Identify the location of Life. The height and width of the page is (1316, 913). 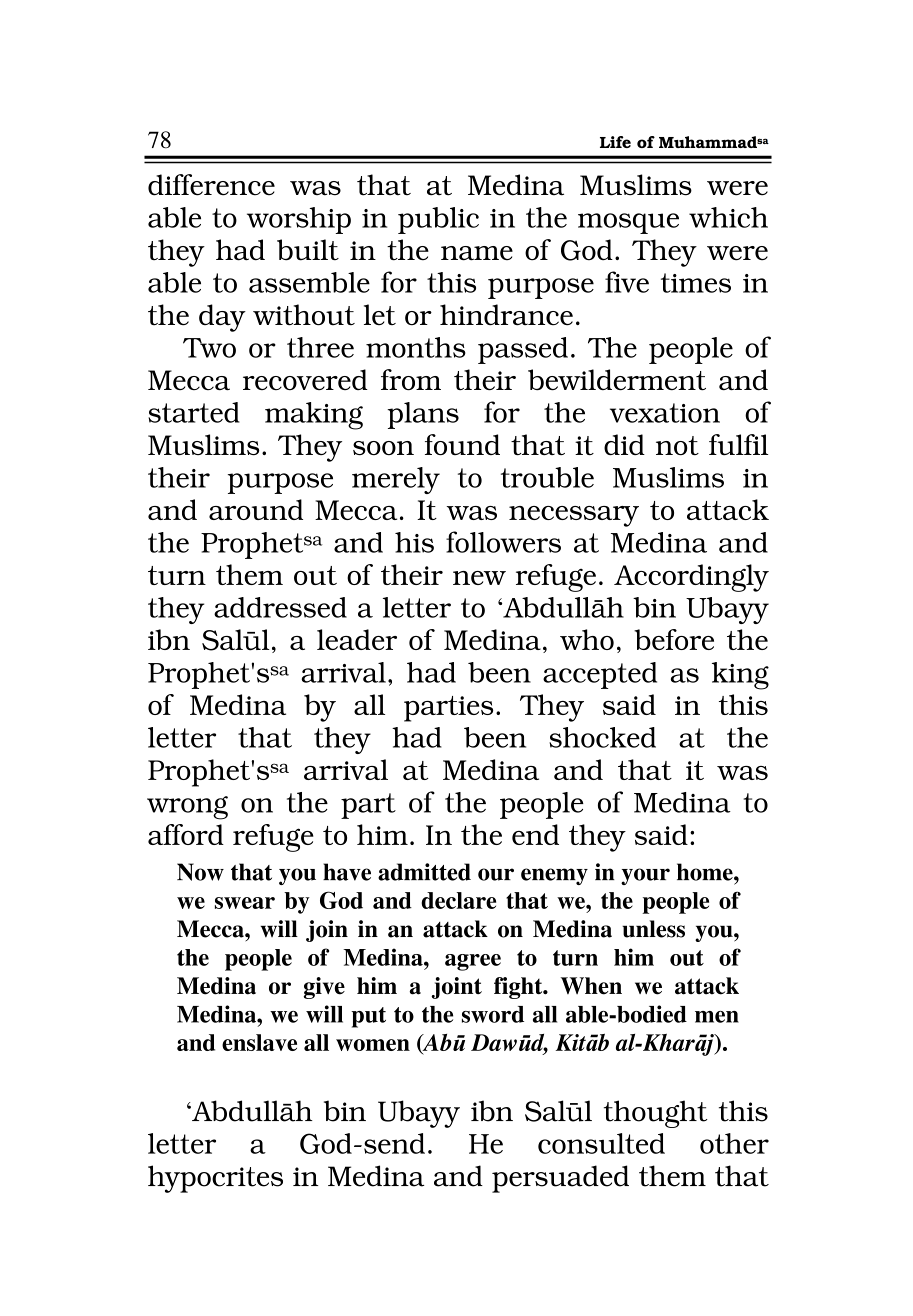
(615, 142).
